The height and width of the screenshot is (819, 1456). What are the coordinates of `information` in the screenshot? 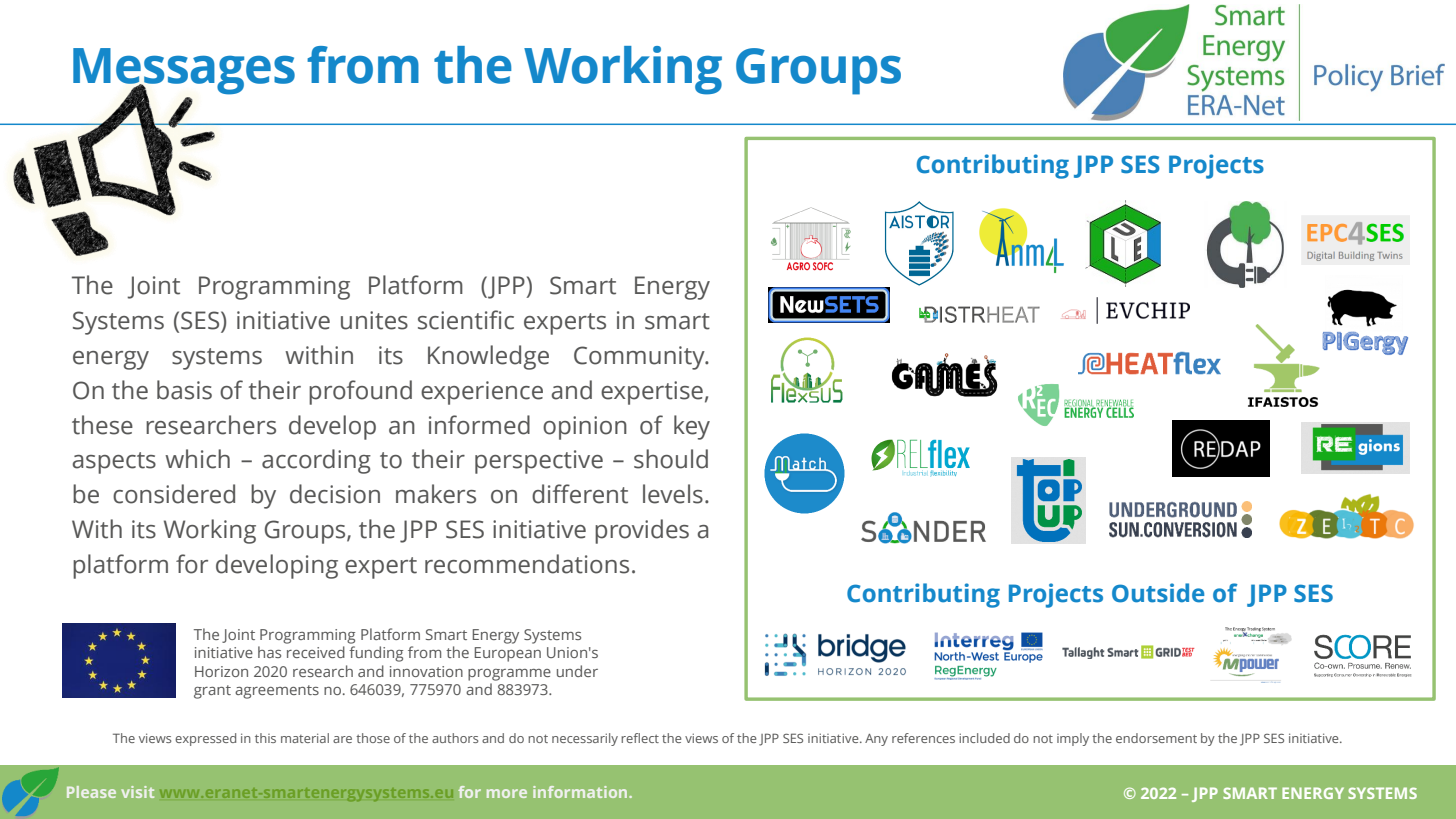 It's located at (581, 792).
